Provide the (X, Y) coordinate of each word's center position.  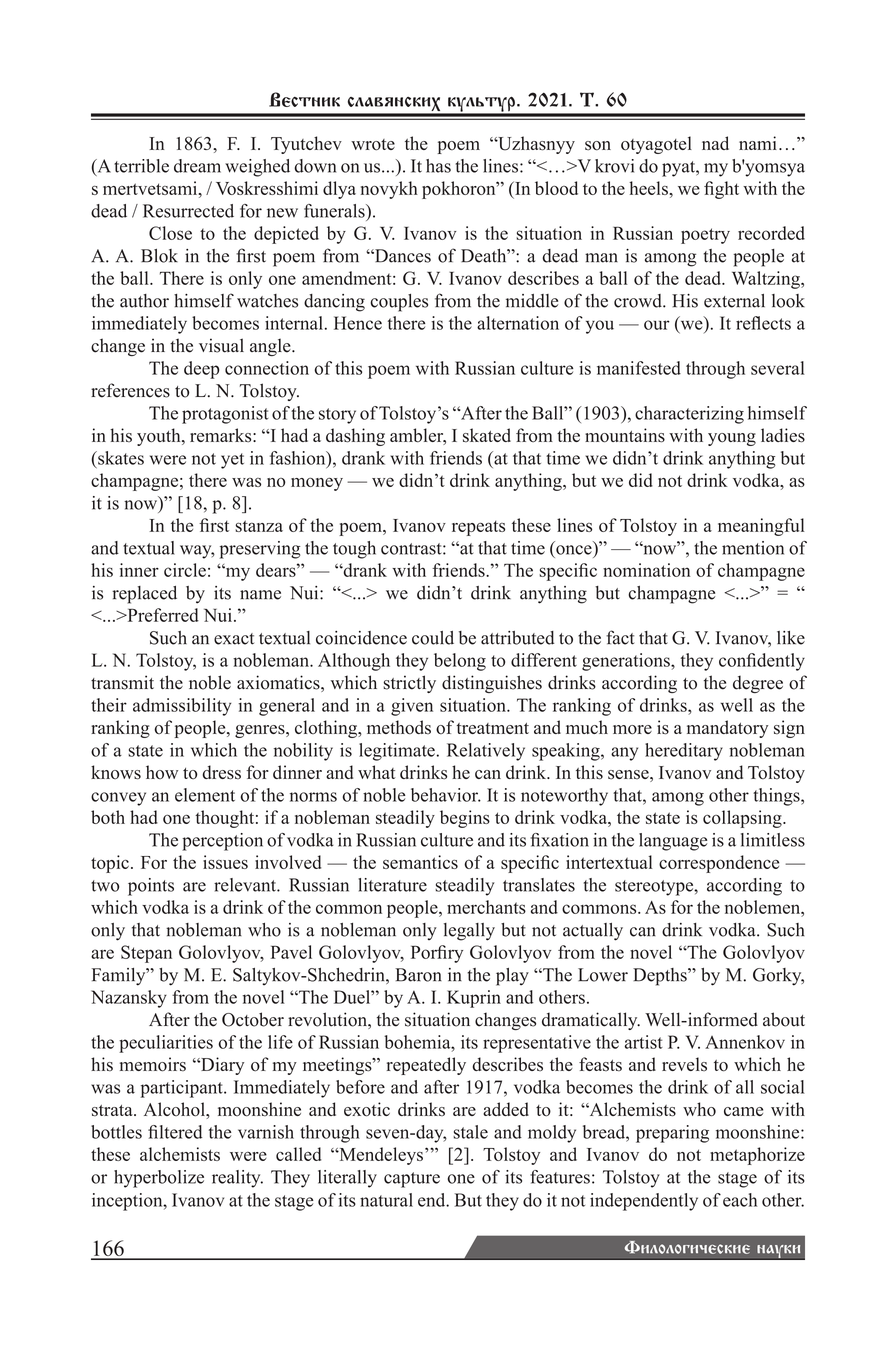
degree (758, 684)
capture (412, 1180)
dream (197, 166)
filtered (175, 1132)
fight (721, 190)
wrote (373, 145)
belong (460, 662)
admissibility (182, 707)
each (740, 1200)
